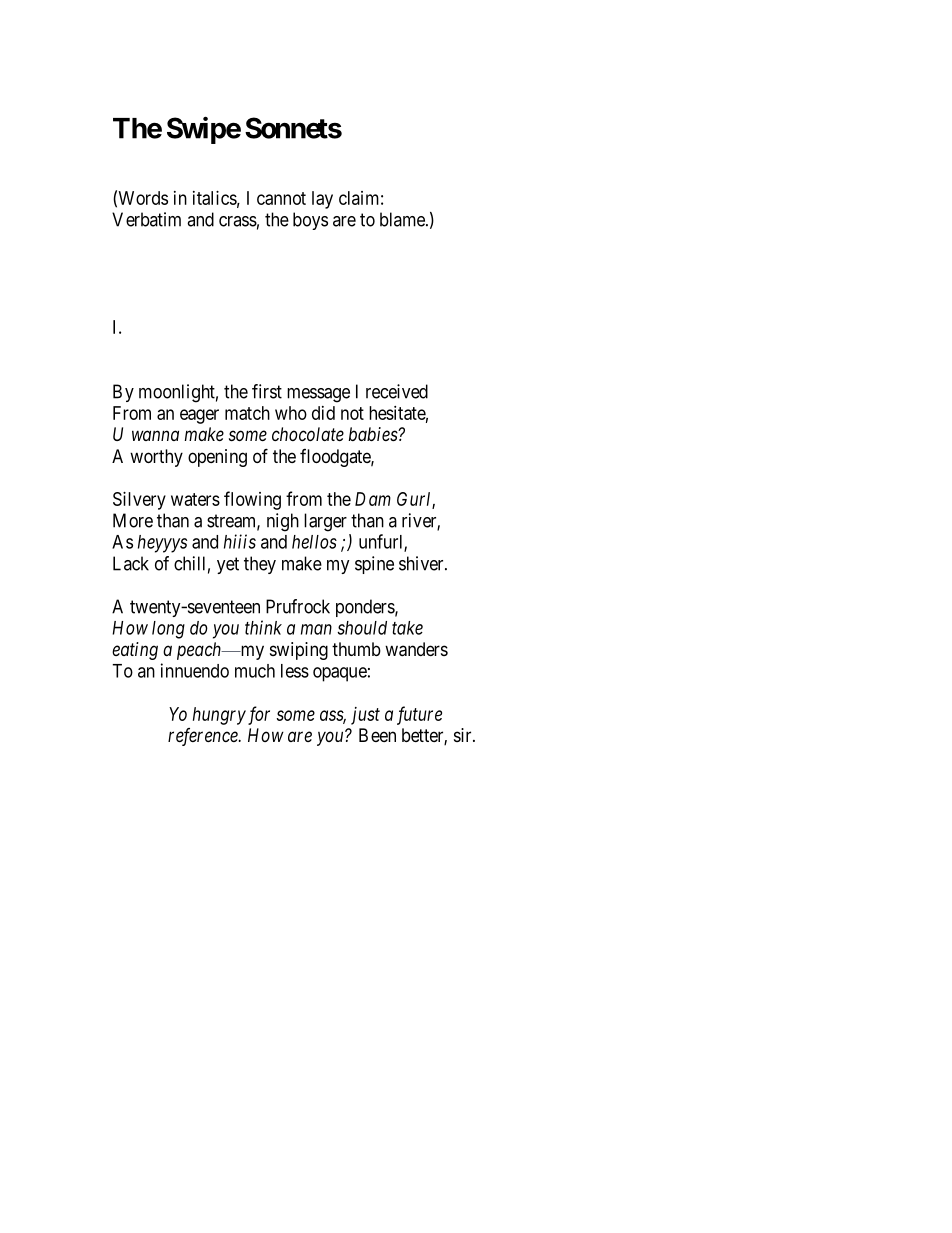 The image size is (952, 1233). Describe the element at coordinates (146, 219) in the screenshot. I see `Verbatim` at that location.
